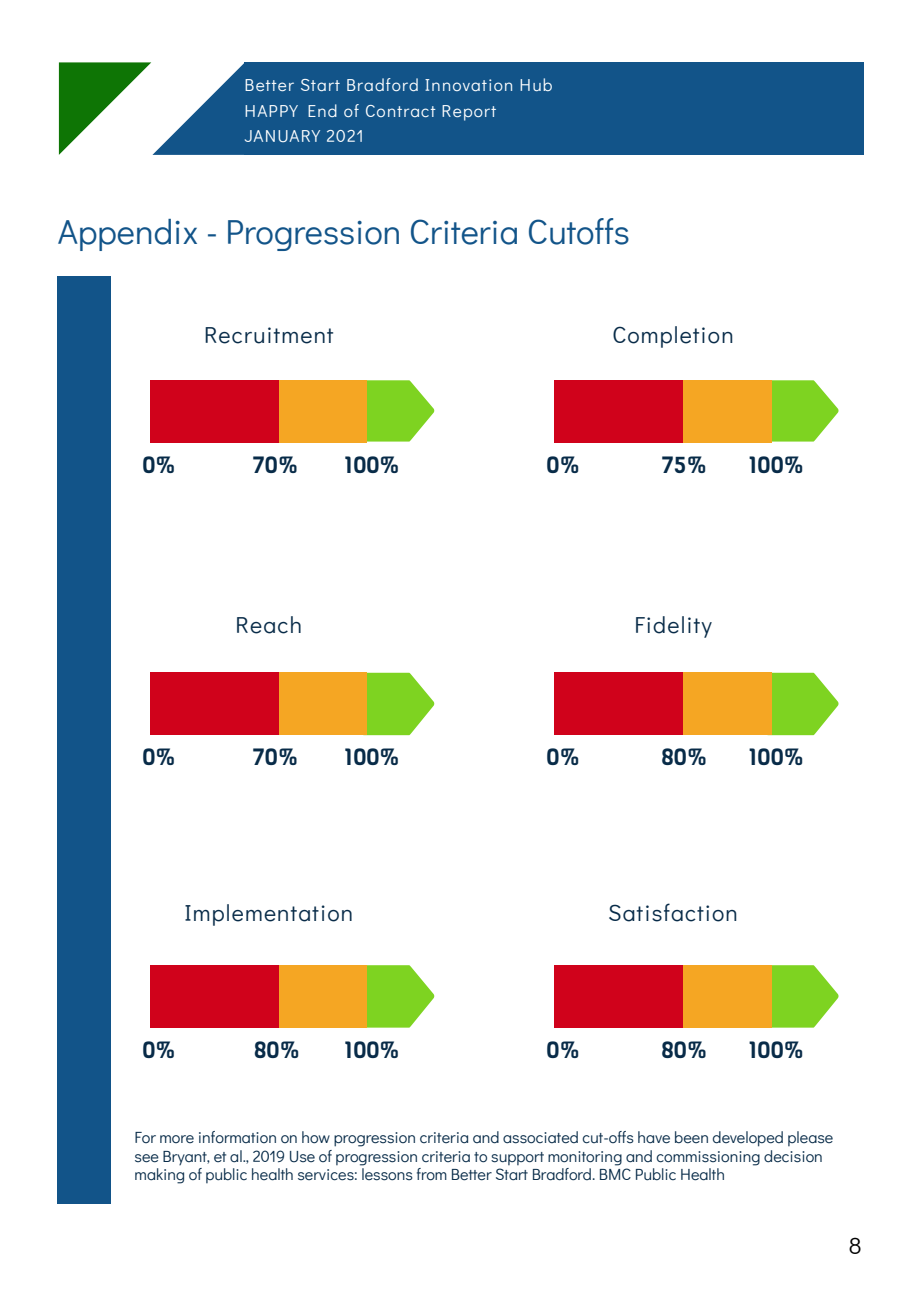 Image resolution: width=924 pixels, height=1307 pixels. What do you see at coordinates (674, 627) in the page?
I see `Fidelity` at bounding box center [674, 627].
